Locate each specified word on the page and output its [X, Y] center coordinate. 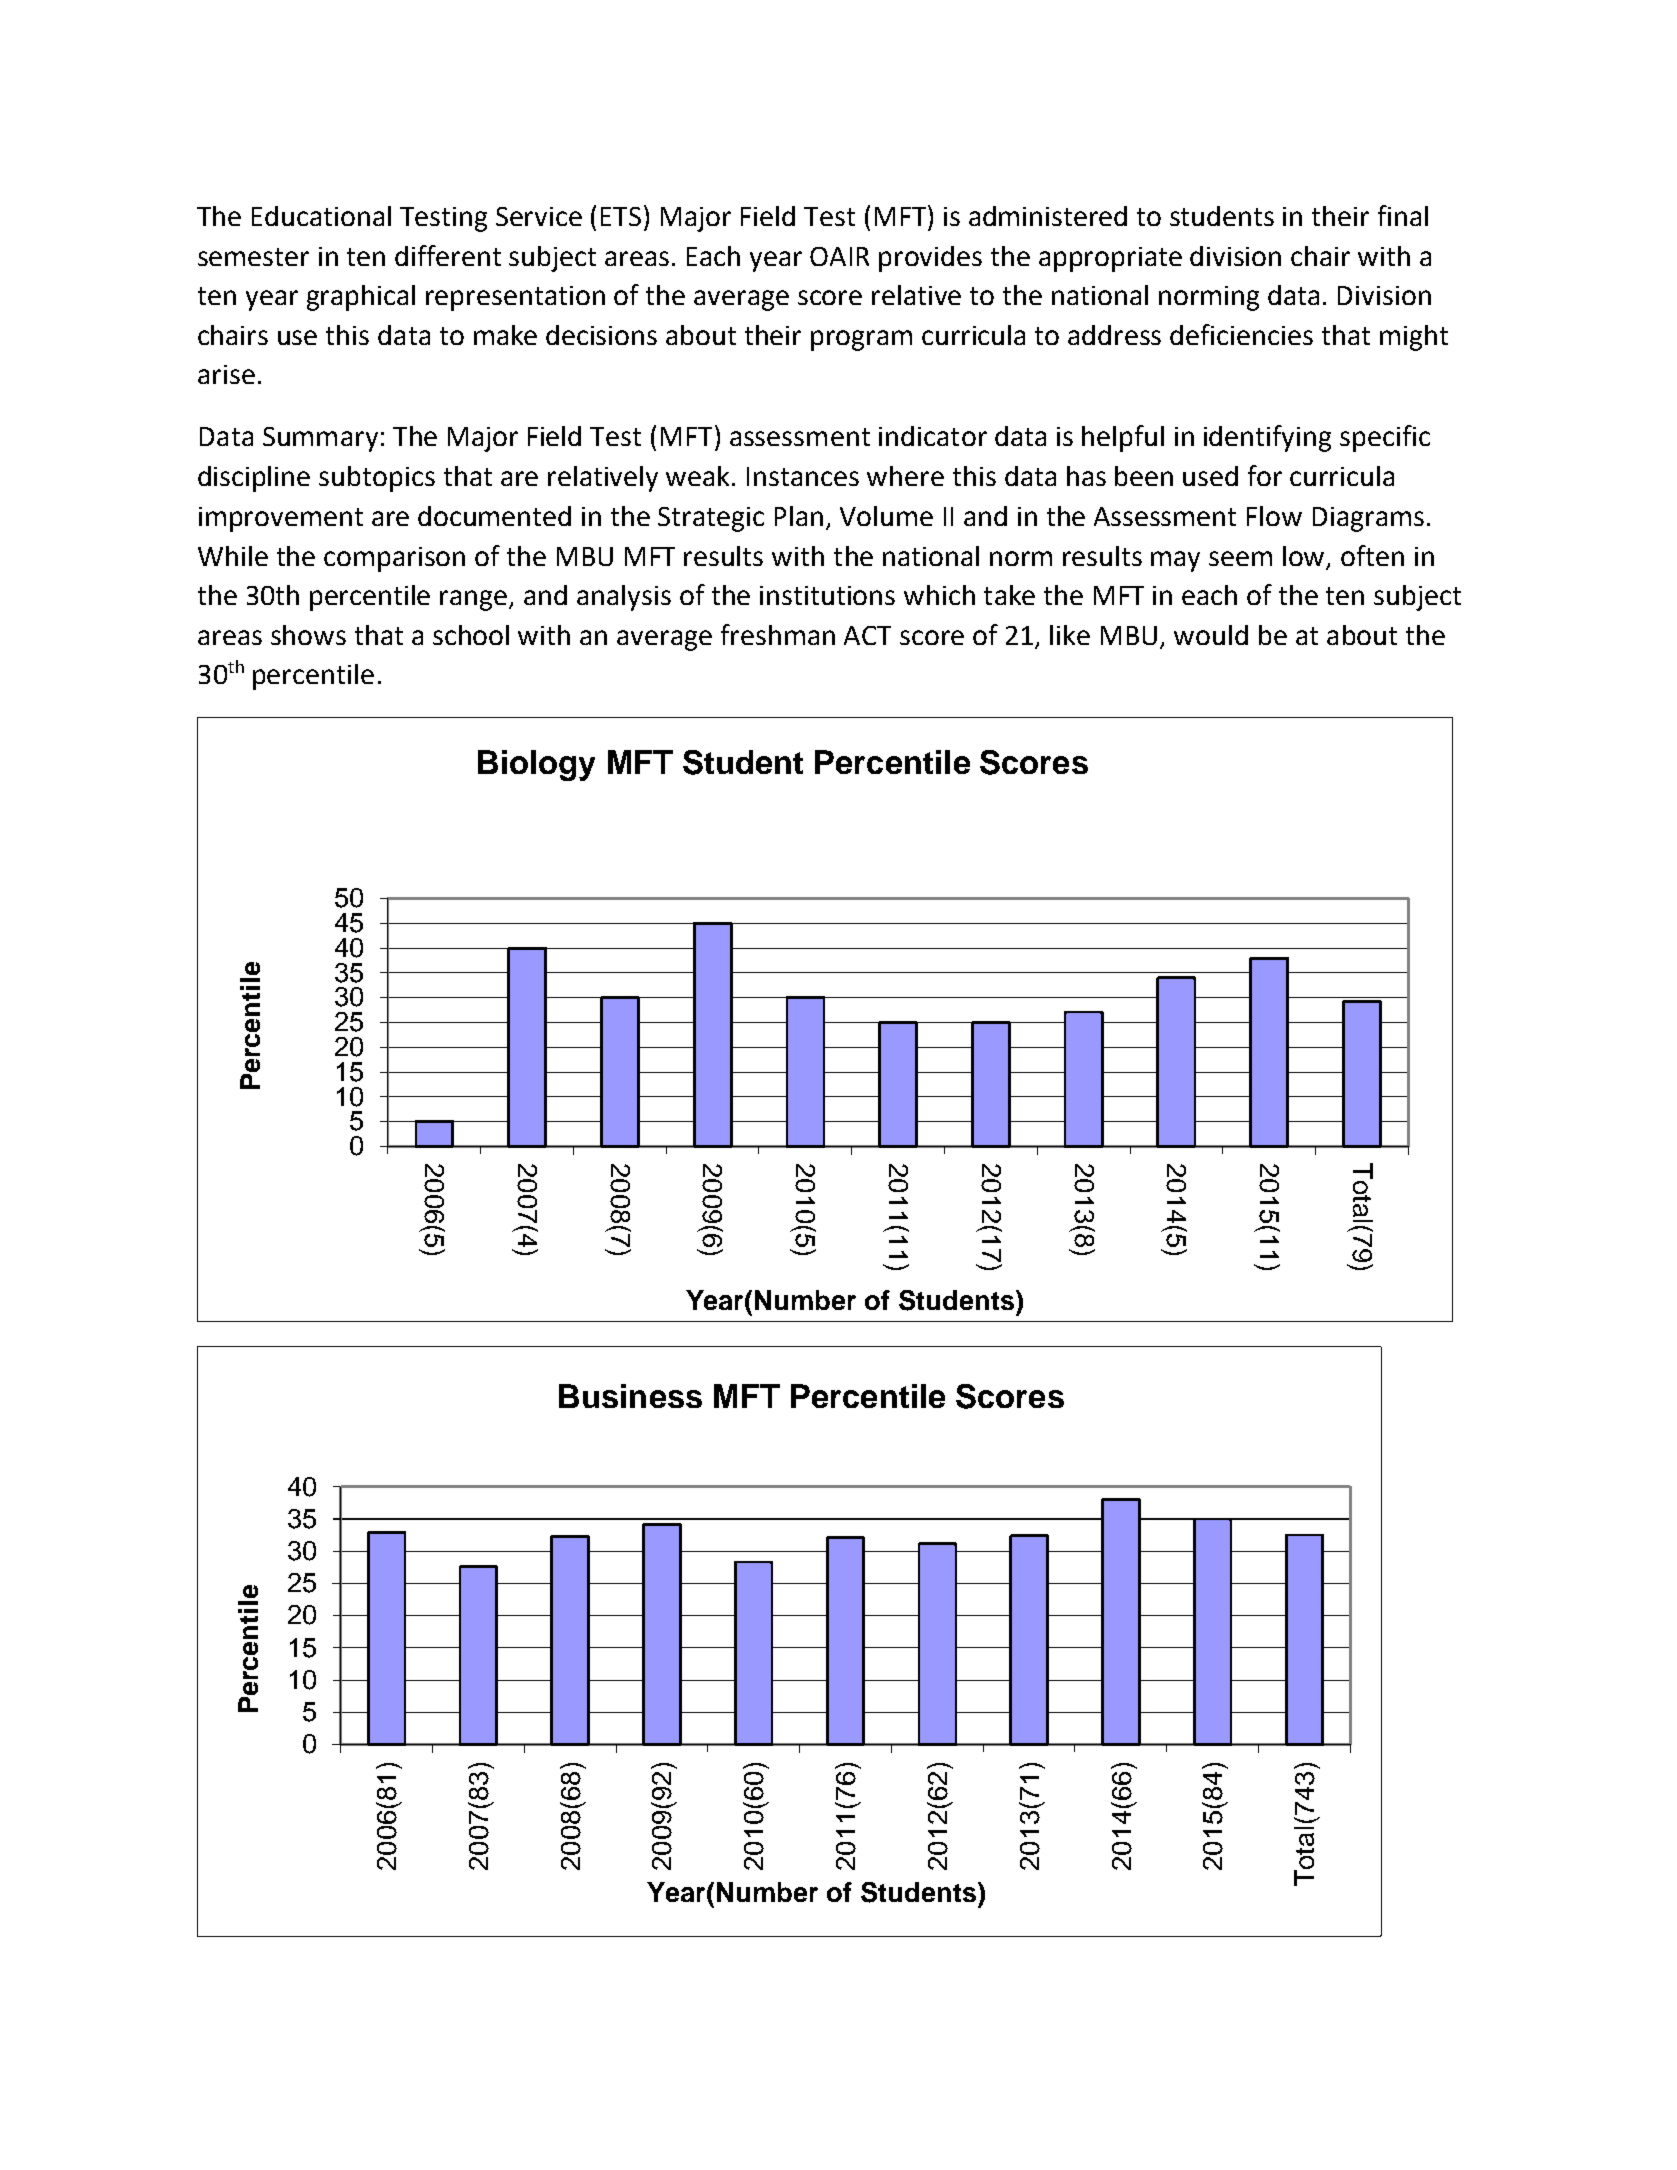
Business [630, 1396]
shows [308, 635]
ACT [867, 635]
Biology [536, 765]
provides [930, 259]
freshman [778, 634]
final [1403, 215]
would [1211, 635]
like [1070, 635]
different [448, 255]
